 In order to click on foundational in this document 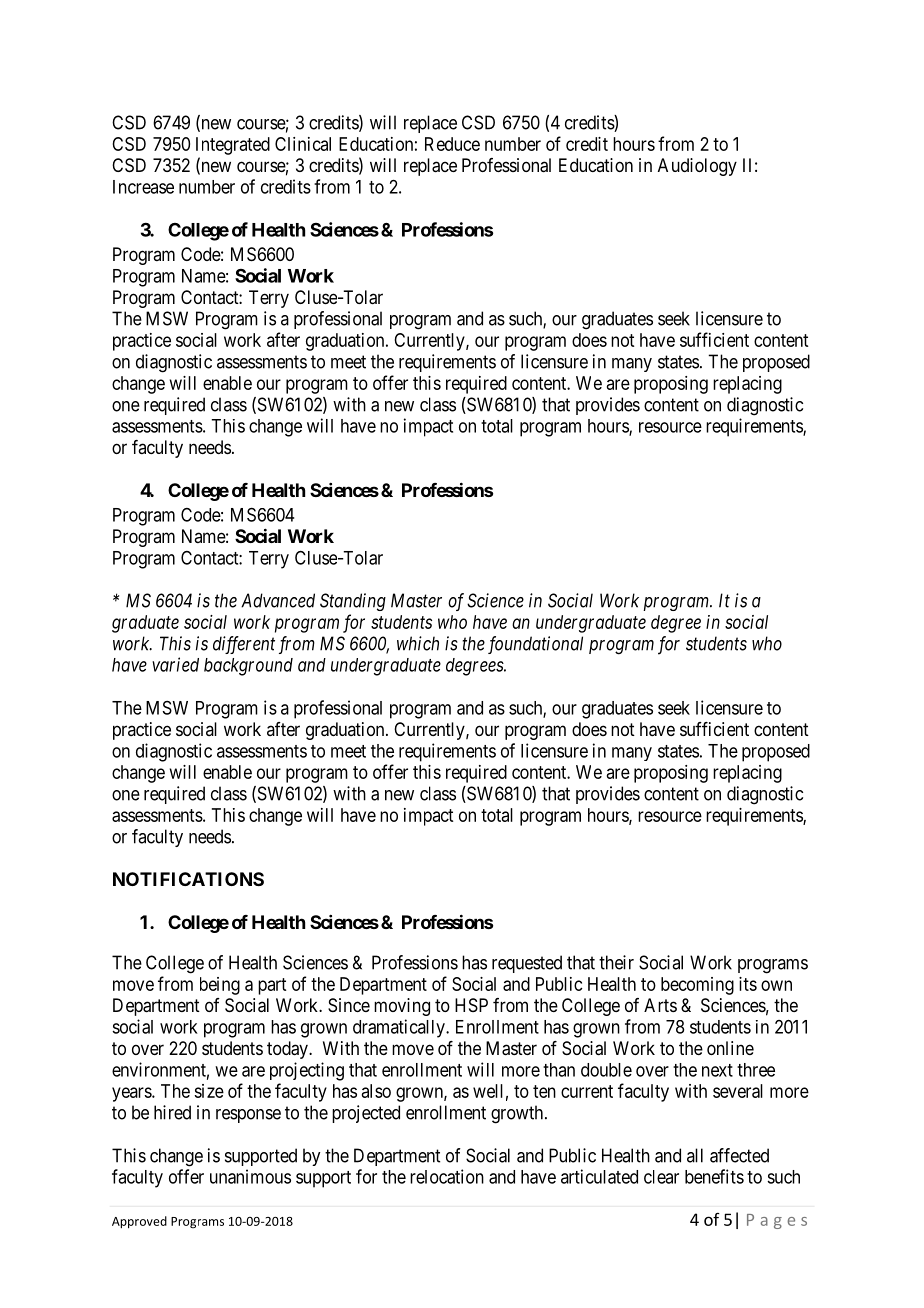, I will do `click(535, 645)`.
